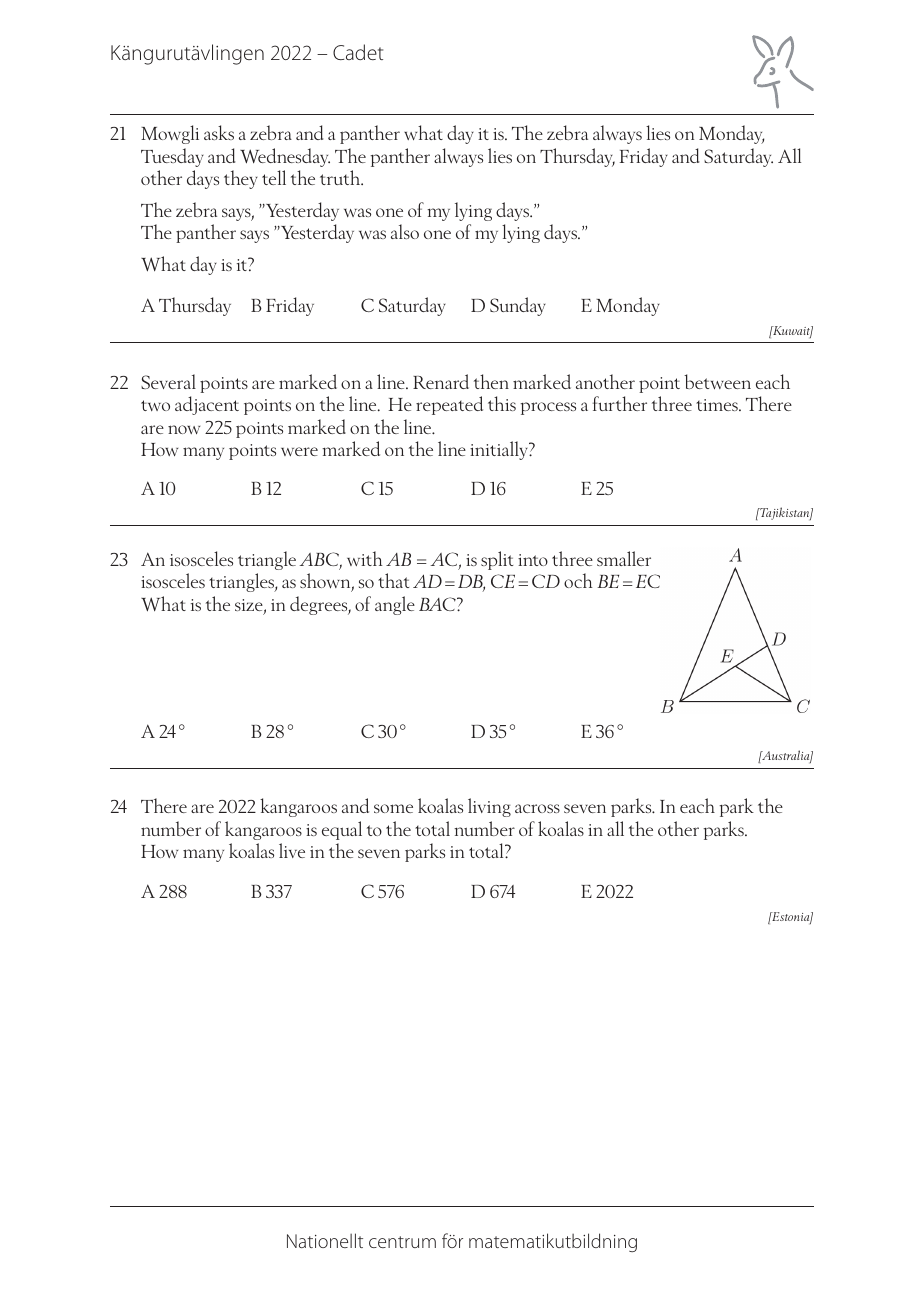 The width and height of the page is (924, 1308). What do you see at coordinates (365, 558) in the page?
I see `with` at bounding box center [365, 558].
